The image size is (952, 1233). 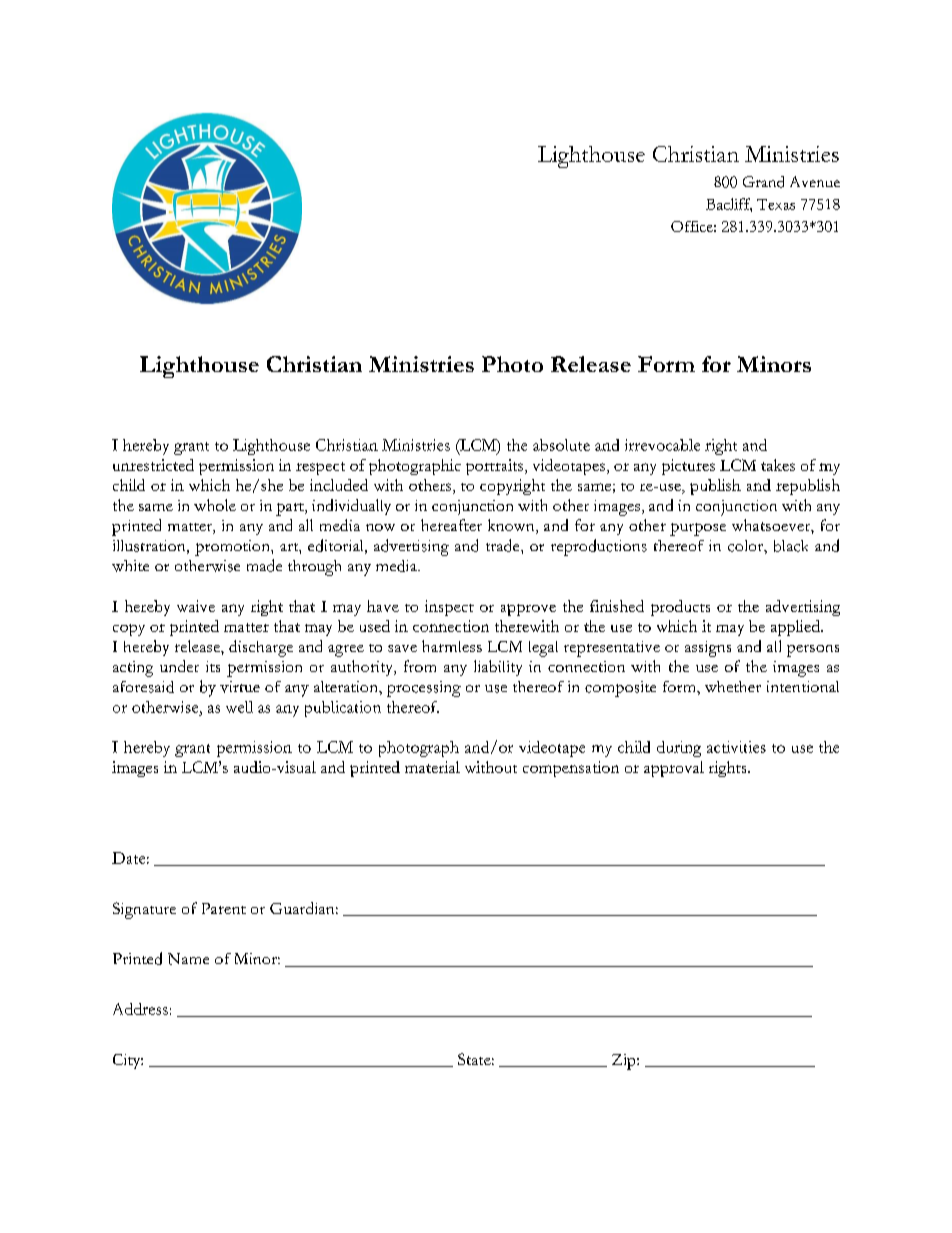 What do you see at coordinates (432, 767) in the screenshot?
I see `material` at bounding box center [432, 767].
